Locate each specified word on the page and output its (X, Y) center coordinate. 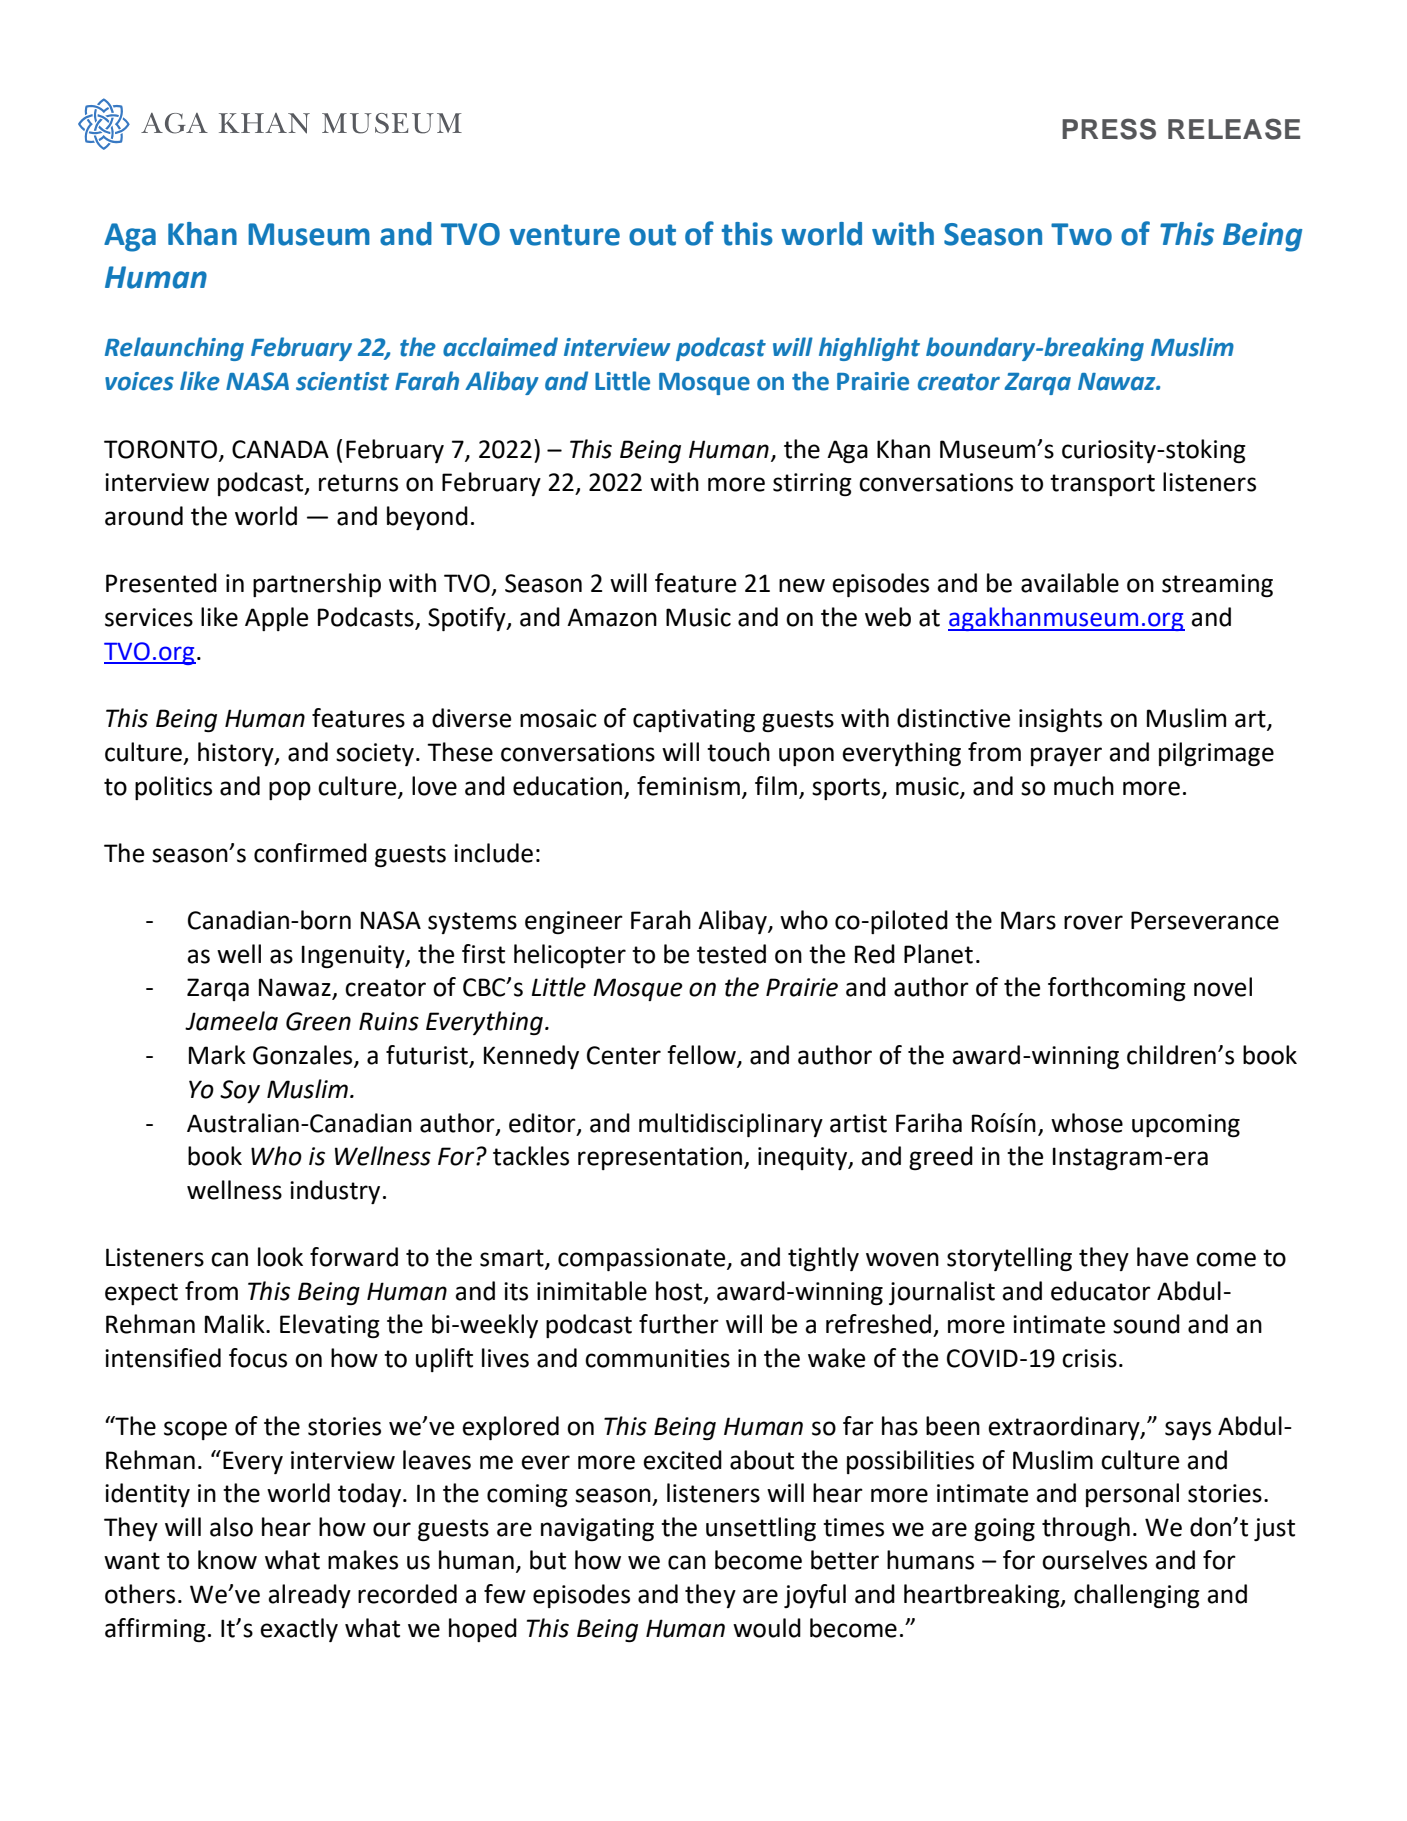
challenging (1137, 1596)
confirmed (310, 853)
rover (1093, 922)
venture (565, 235)
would (767, 1628)
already (309, 1596)
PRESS (1109, 129)
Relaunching (174, 349)
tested (731, 954)
